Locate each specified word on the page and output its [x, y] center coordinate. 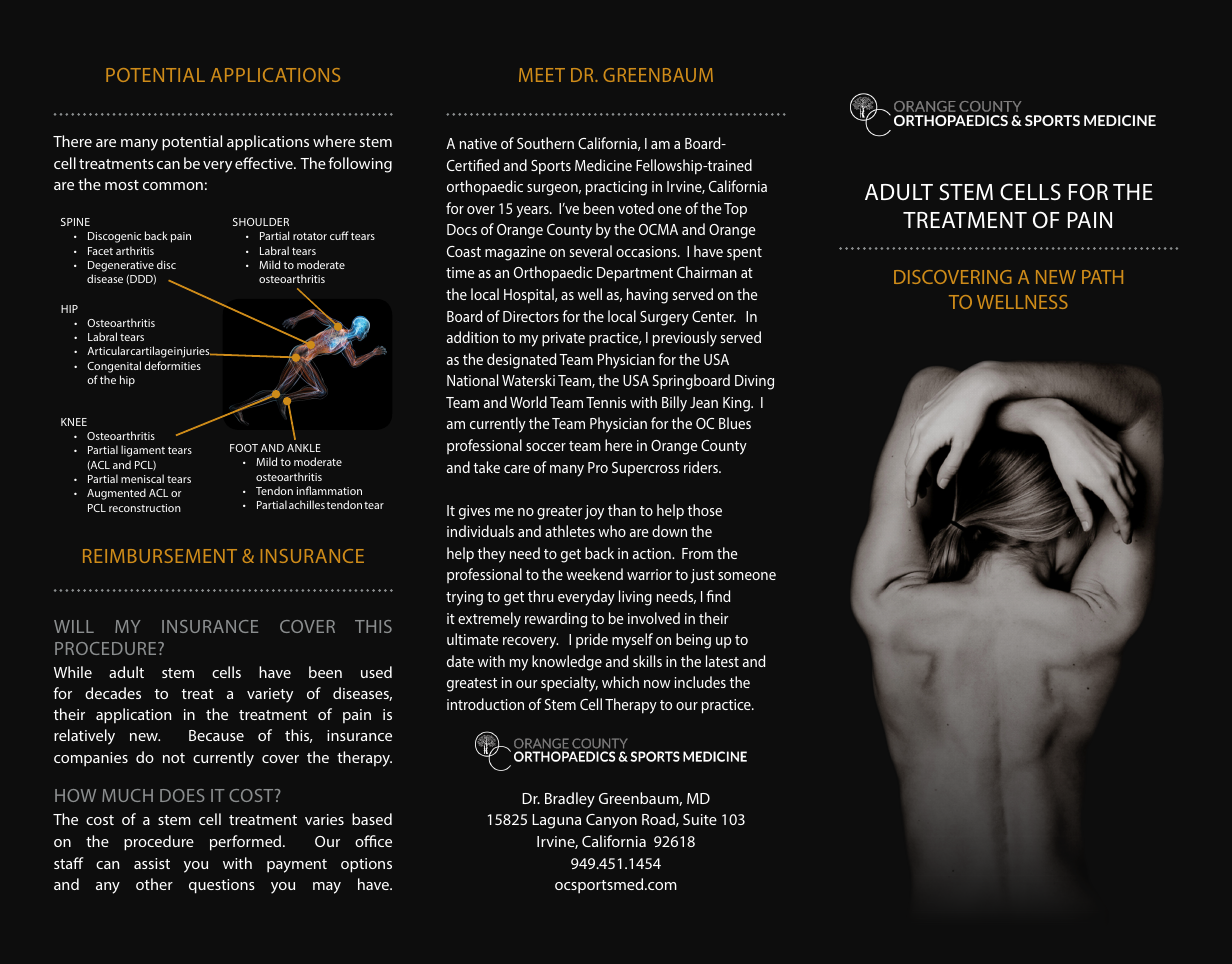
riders [702, 467]
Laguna [556, 821]
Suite [700, 819]
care [517, 469]
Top [735, 210]
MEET [542, 75]
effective [265, 163]
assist [152, 863]
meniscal [142, 478]
